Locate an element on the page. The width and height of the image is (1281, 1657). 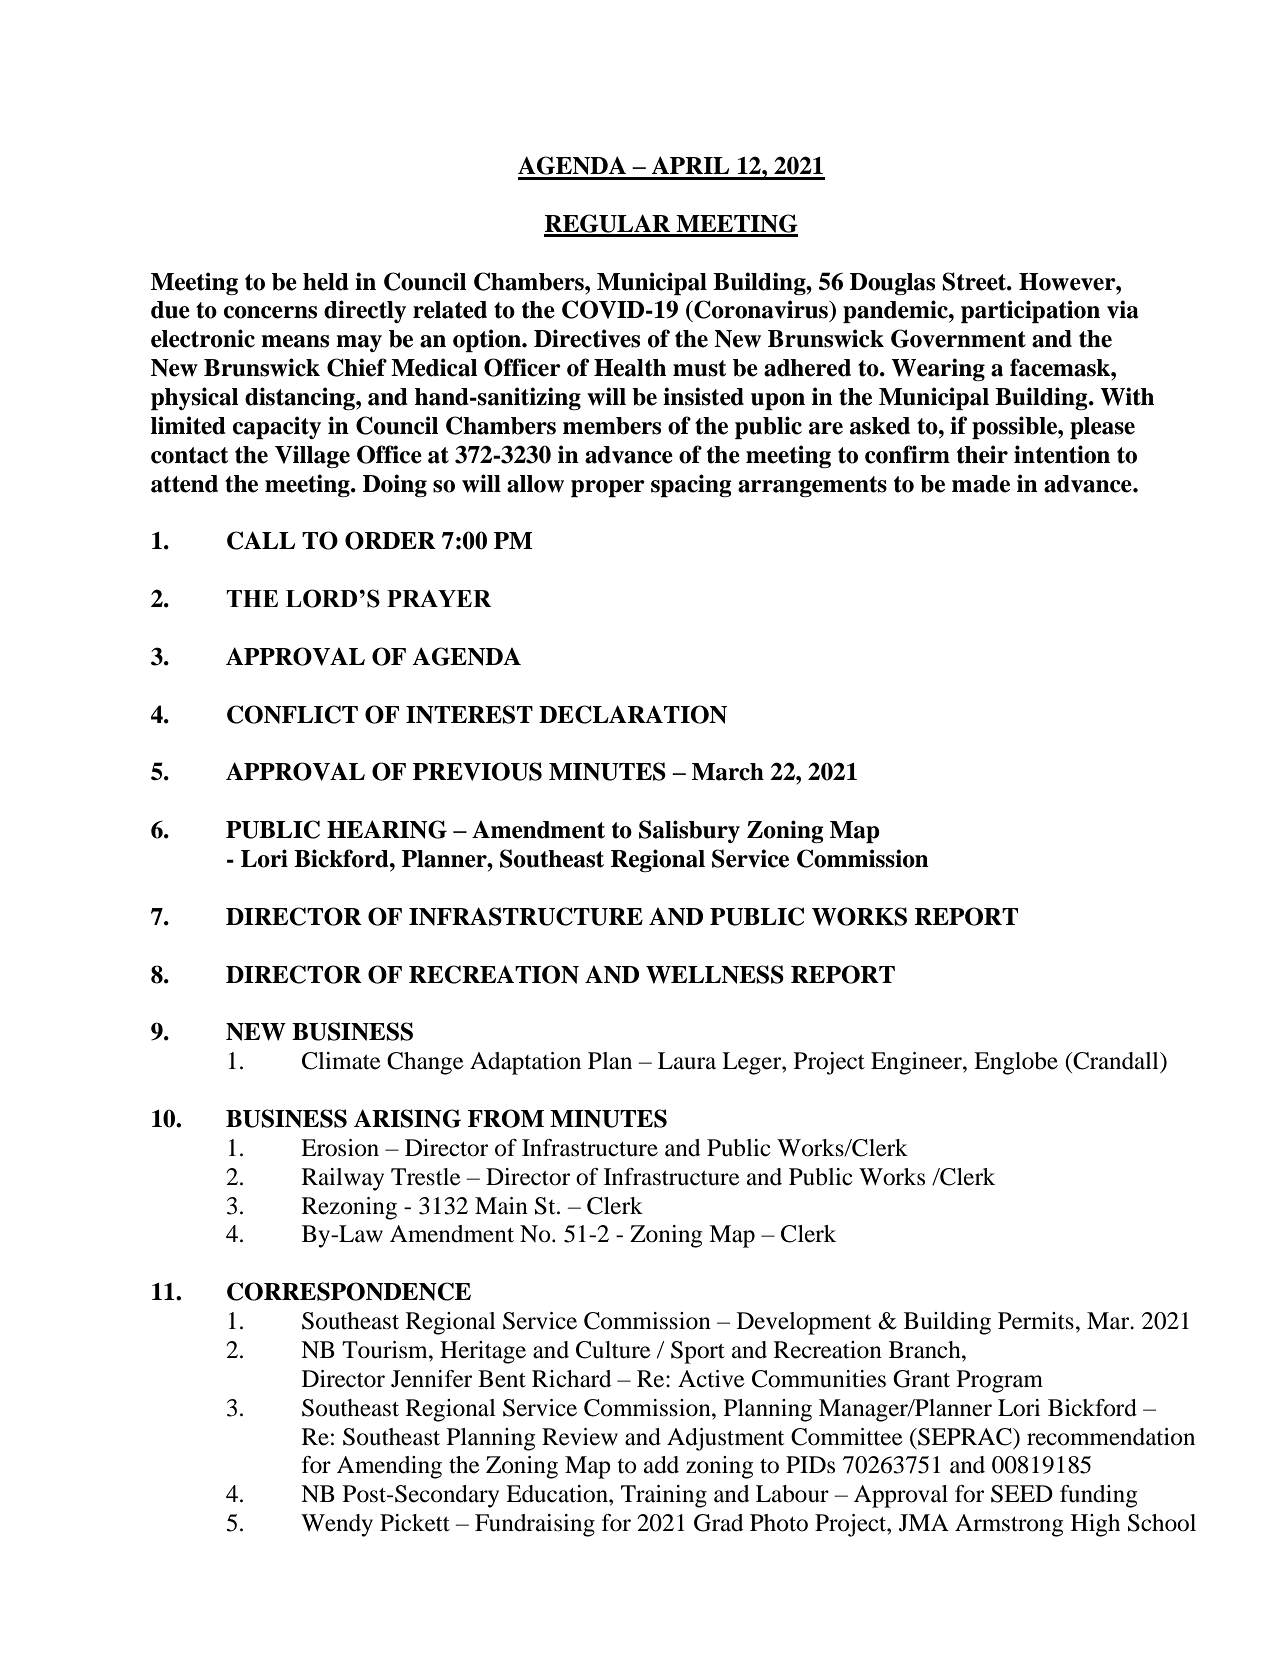
participation is located at coordinates (1030, 311).
